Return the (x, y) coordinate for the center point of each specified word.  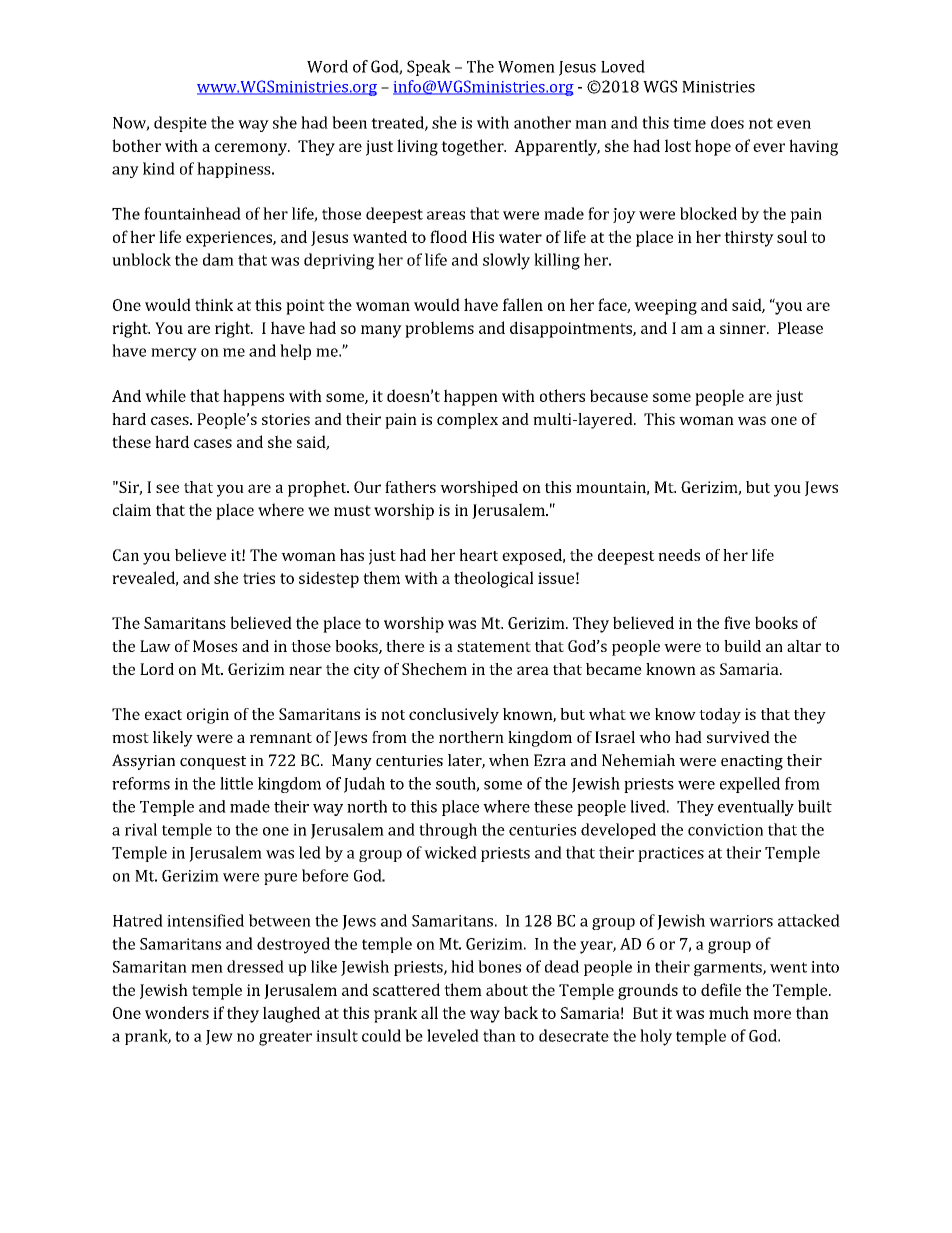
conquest (213, 763)
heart (478, 555)
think (214, 304)
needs (679, 555)
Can (126, 555)
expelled (750, 785)
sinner (744, 328)
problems (439, 329)
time (689, 123)
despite (180, 124)
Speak (429, 68)
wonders (177, 1012)
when (509, 760)
